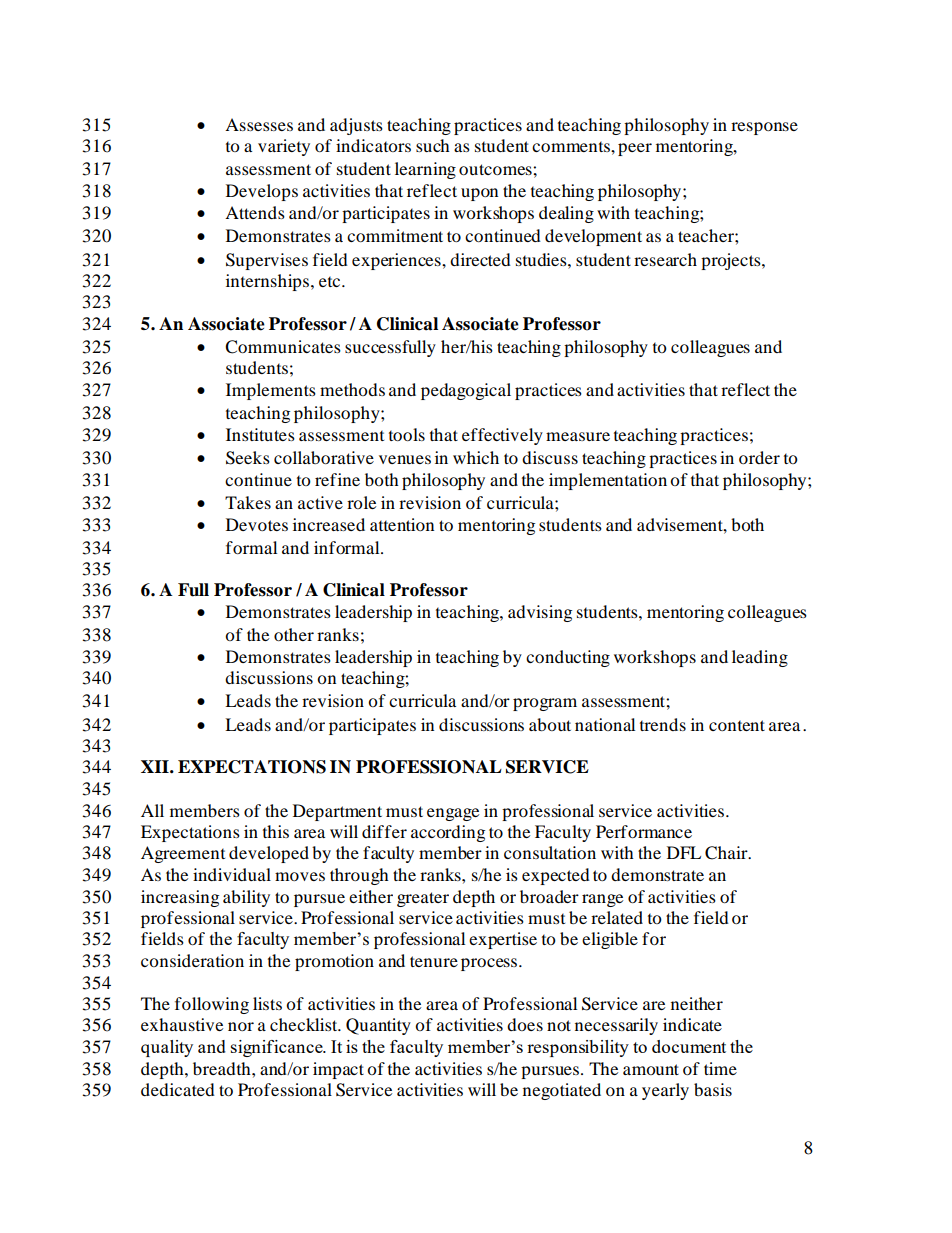 The width and height of the screenshot is (952, 1233). What do you see at coordinates (635, 149) in the screenshot?
I see `peer` at bounding box center [635, 149].
